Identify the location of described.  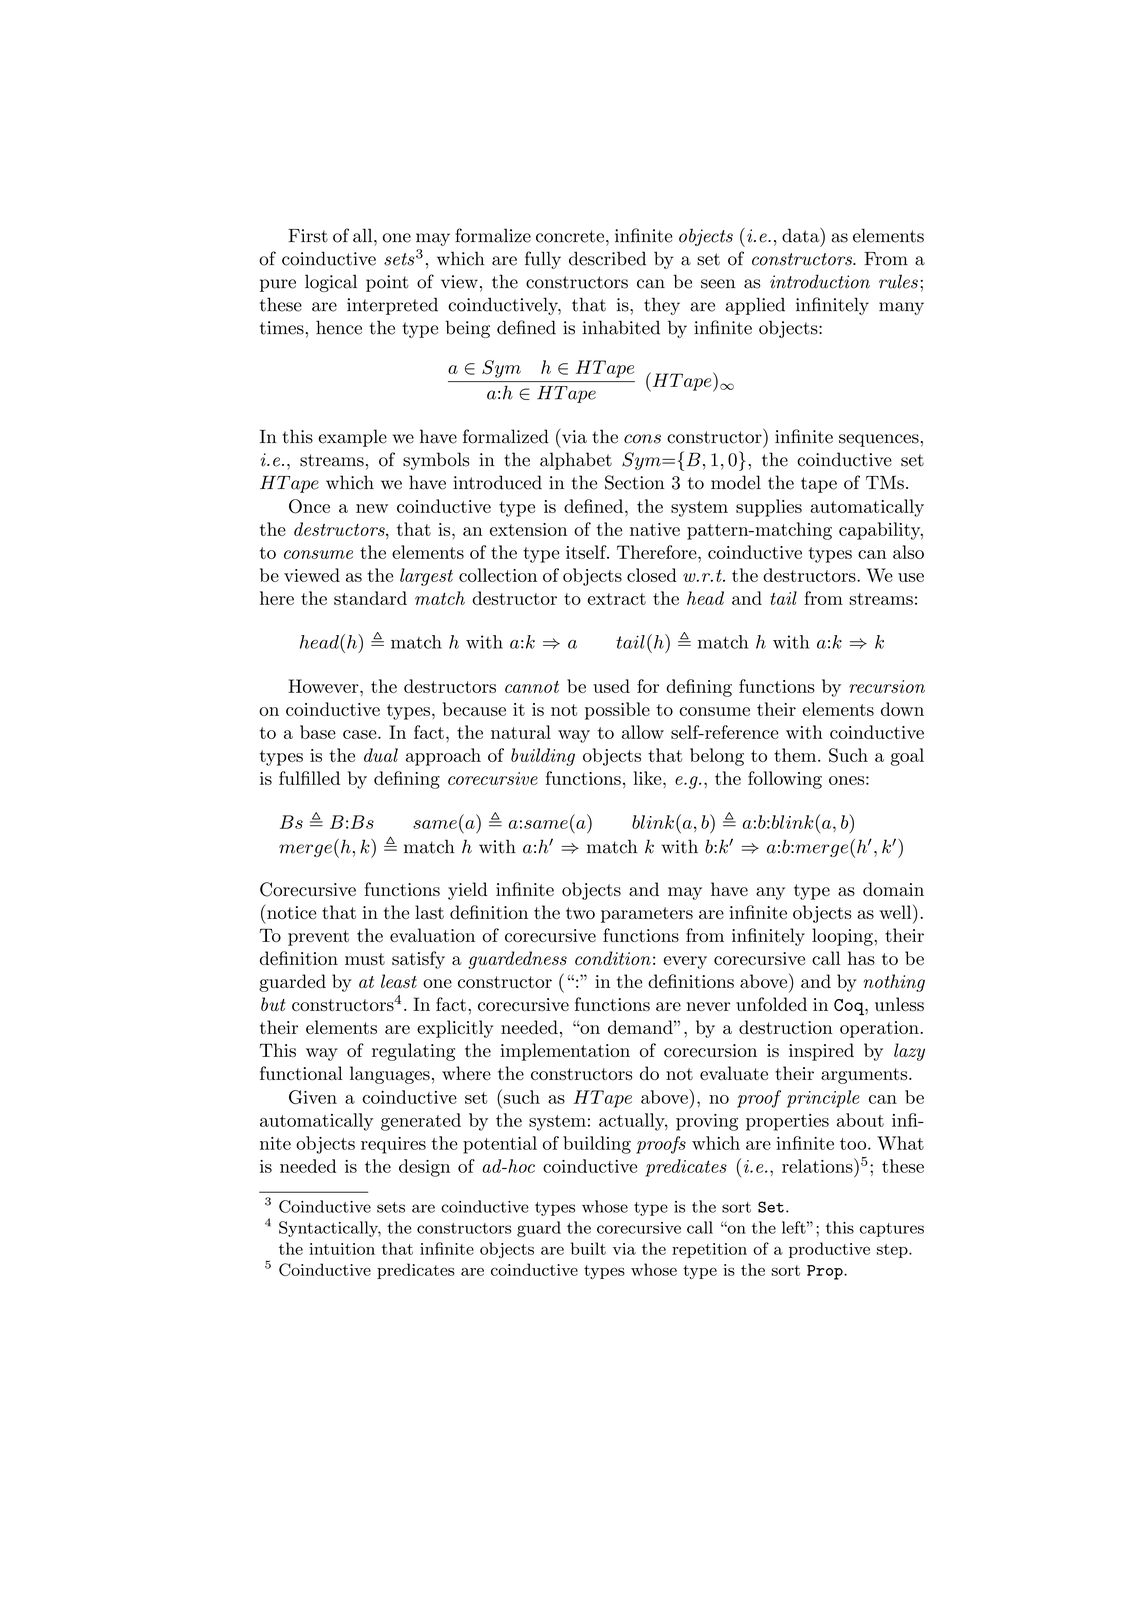
(607, 258).
